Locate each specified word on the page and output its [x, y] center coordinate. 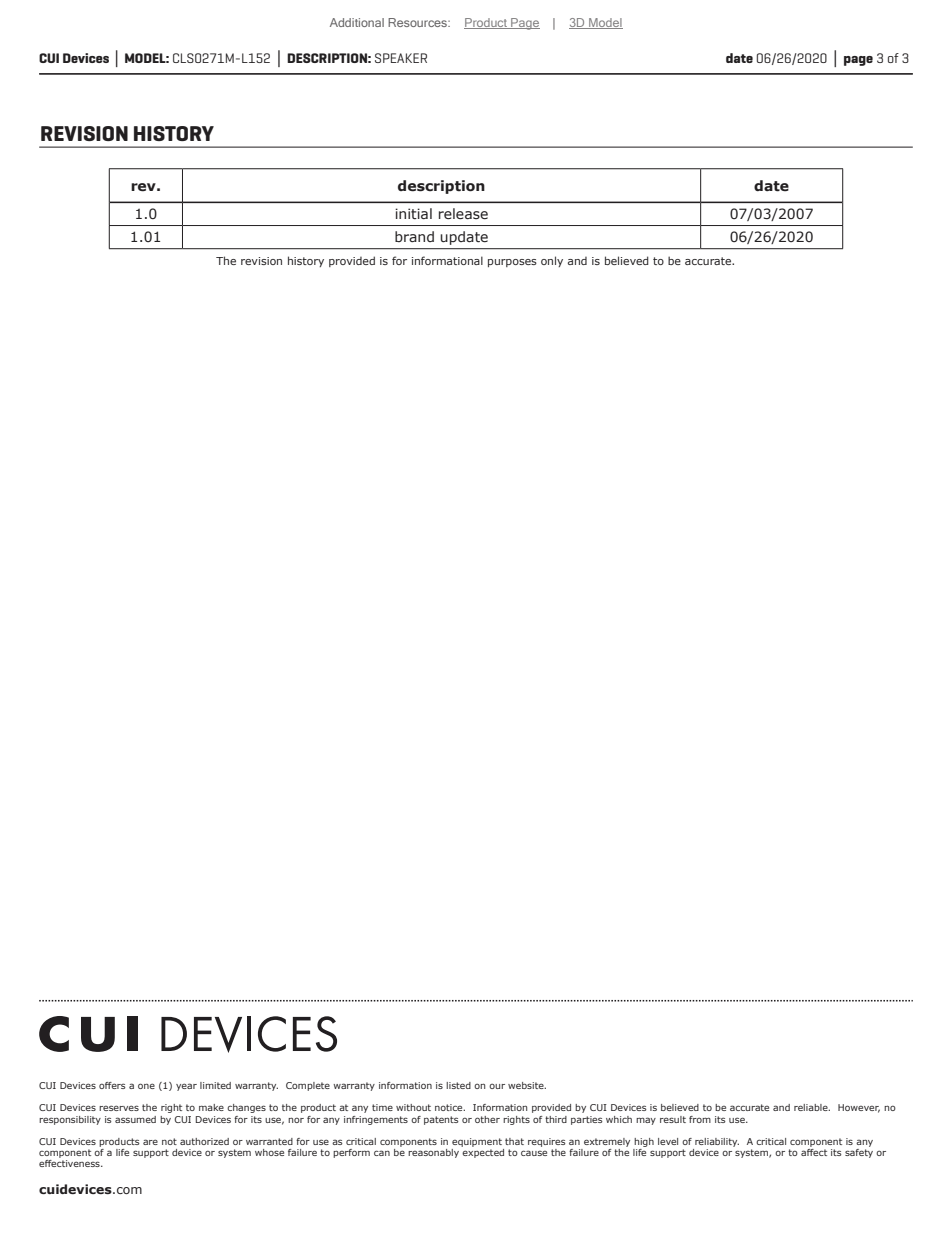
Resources [418, 22]
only [552, 261]
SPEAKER [401, 58]
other [487, 1119]
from [700, 1119]
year [186, 1087]
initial [413, 213]
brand [414, 236]
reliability [717, 1142]
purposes [512, 263]
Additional [357, 22]
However [859, 1108]
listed [458, 1085]
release [463, 214]
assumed [135, 1119]
